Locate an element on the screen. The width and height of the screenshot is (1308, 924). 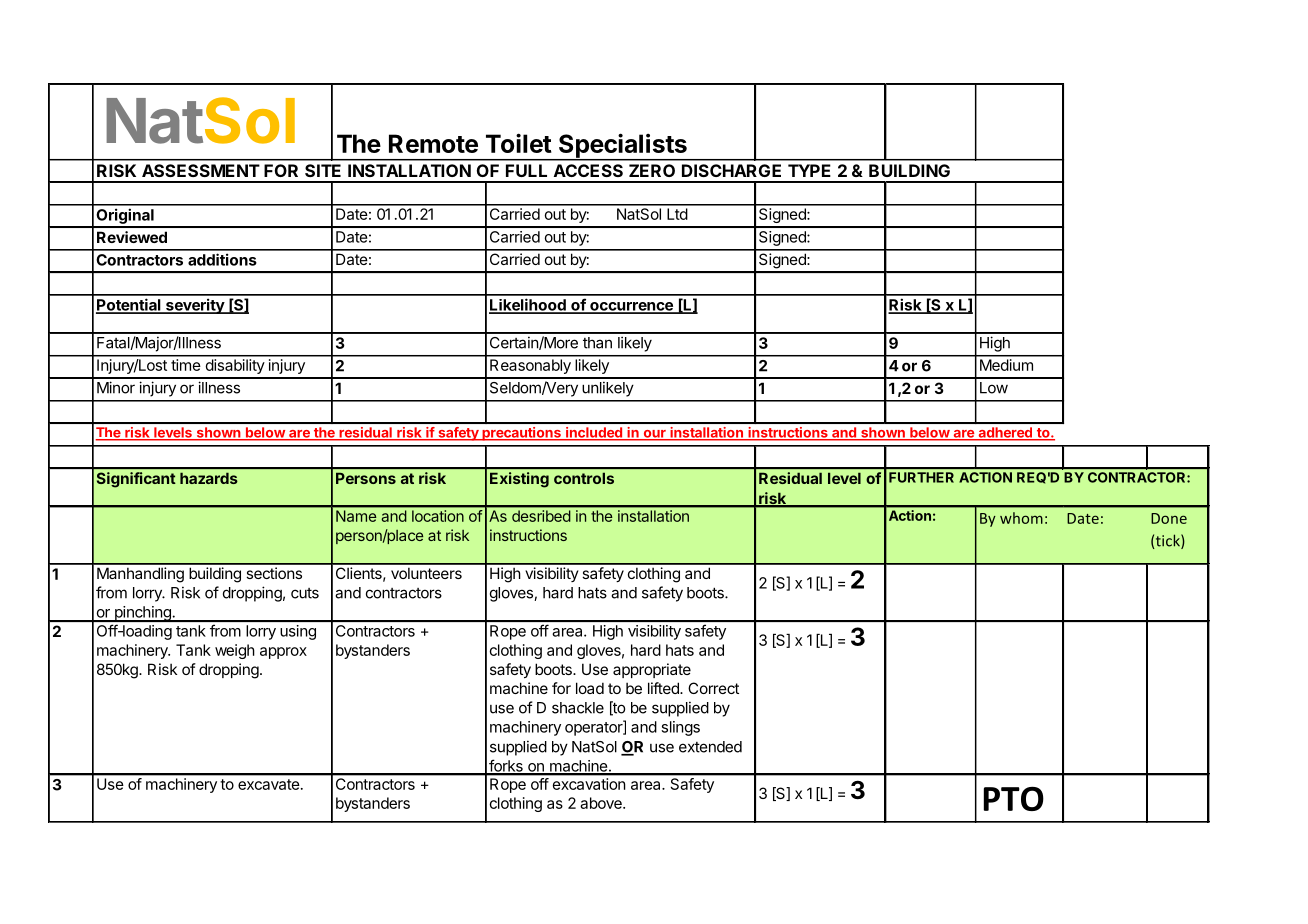
whom is located at coordinates (1021, 518).
